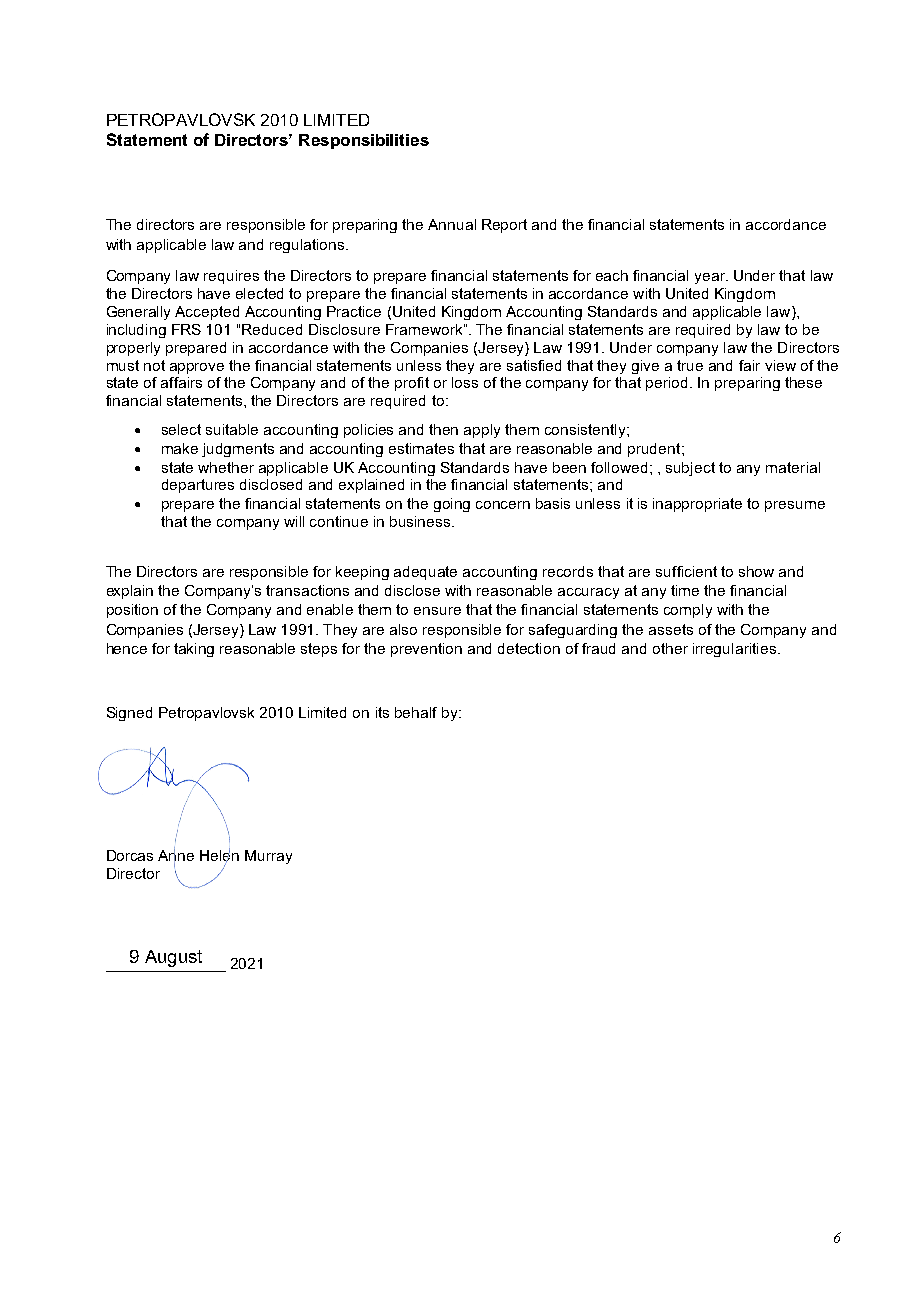  I want to click on Annual, so click(452, 224).
